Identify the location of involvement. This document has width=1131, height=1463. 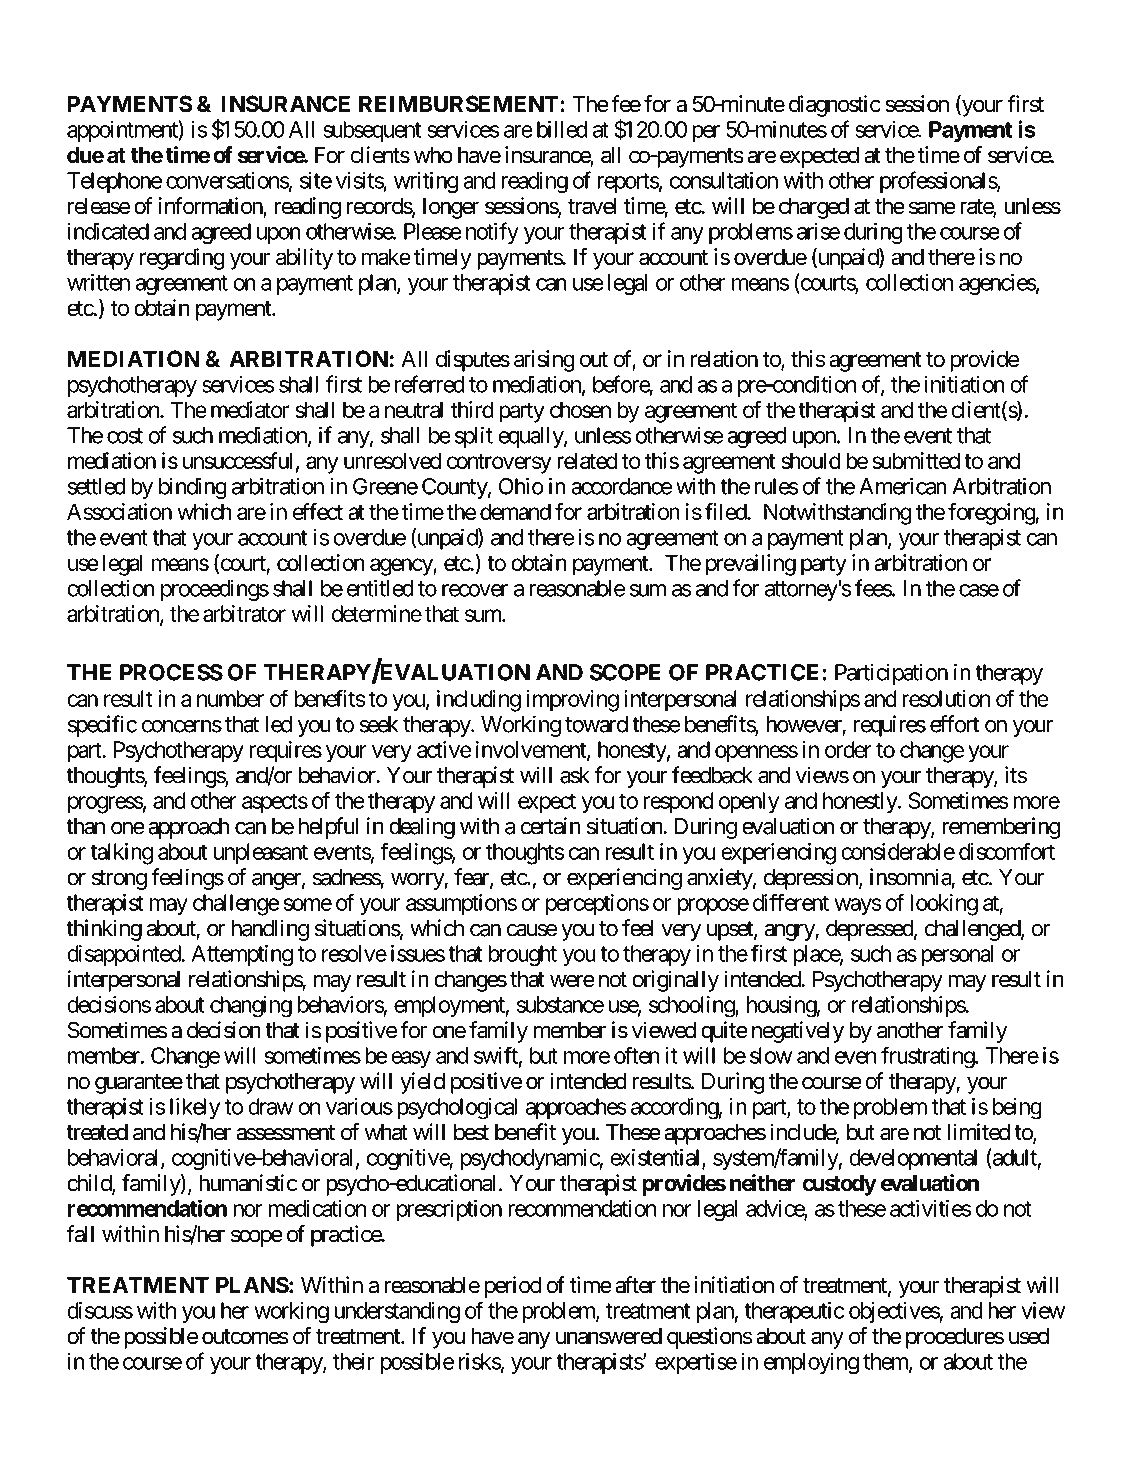
(532, 750).
